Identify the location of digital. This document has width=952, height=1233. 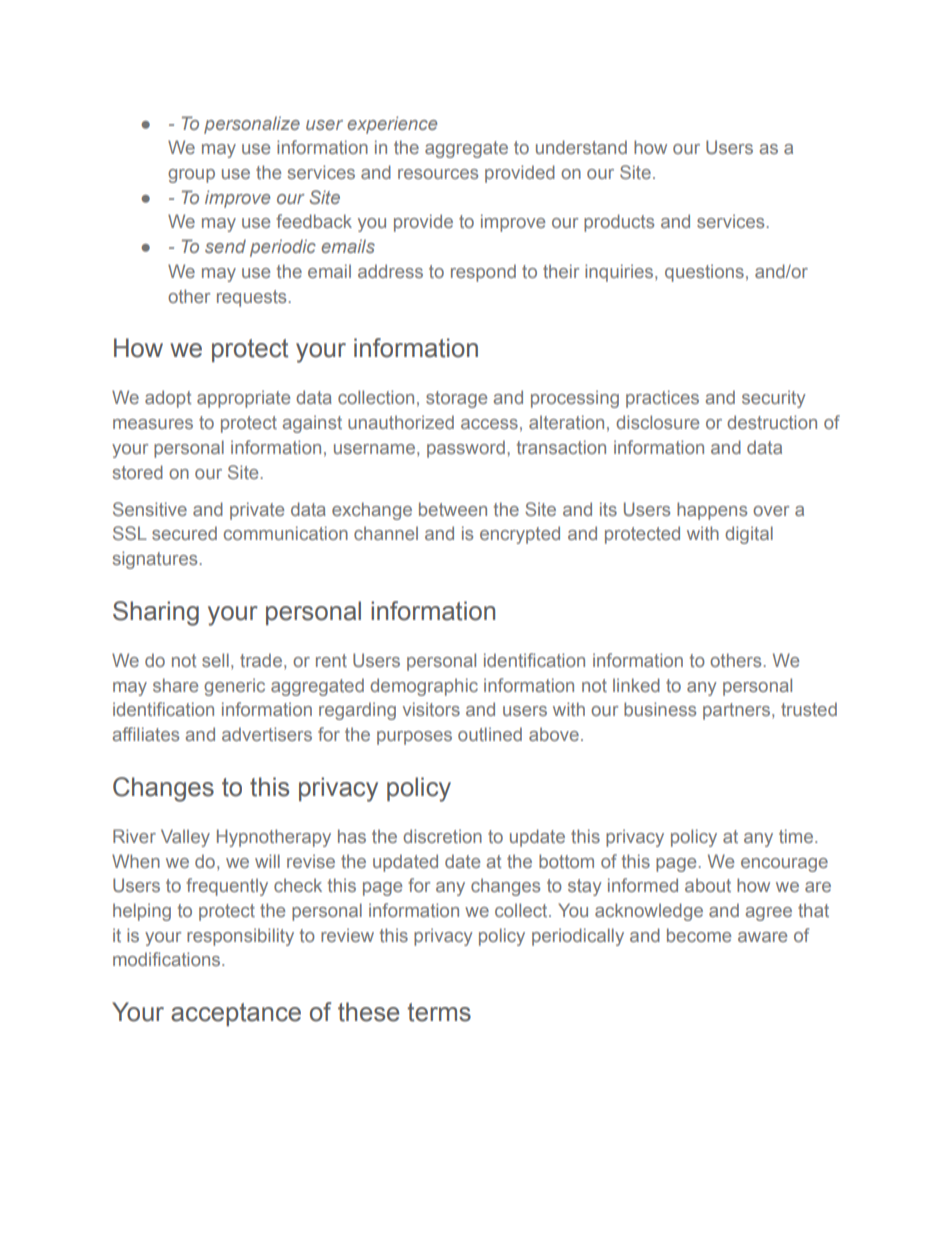
(749, 535).
